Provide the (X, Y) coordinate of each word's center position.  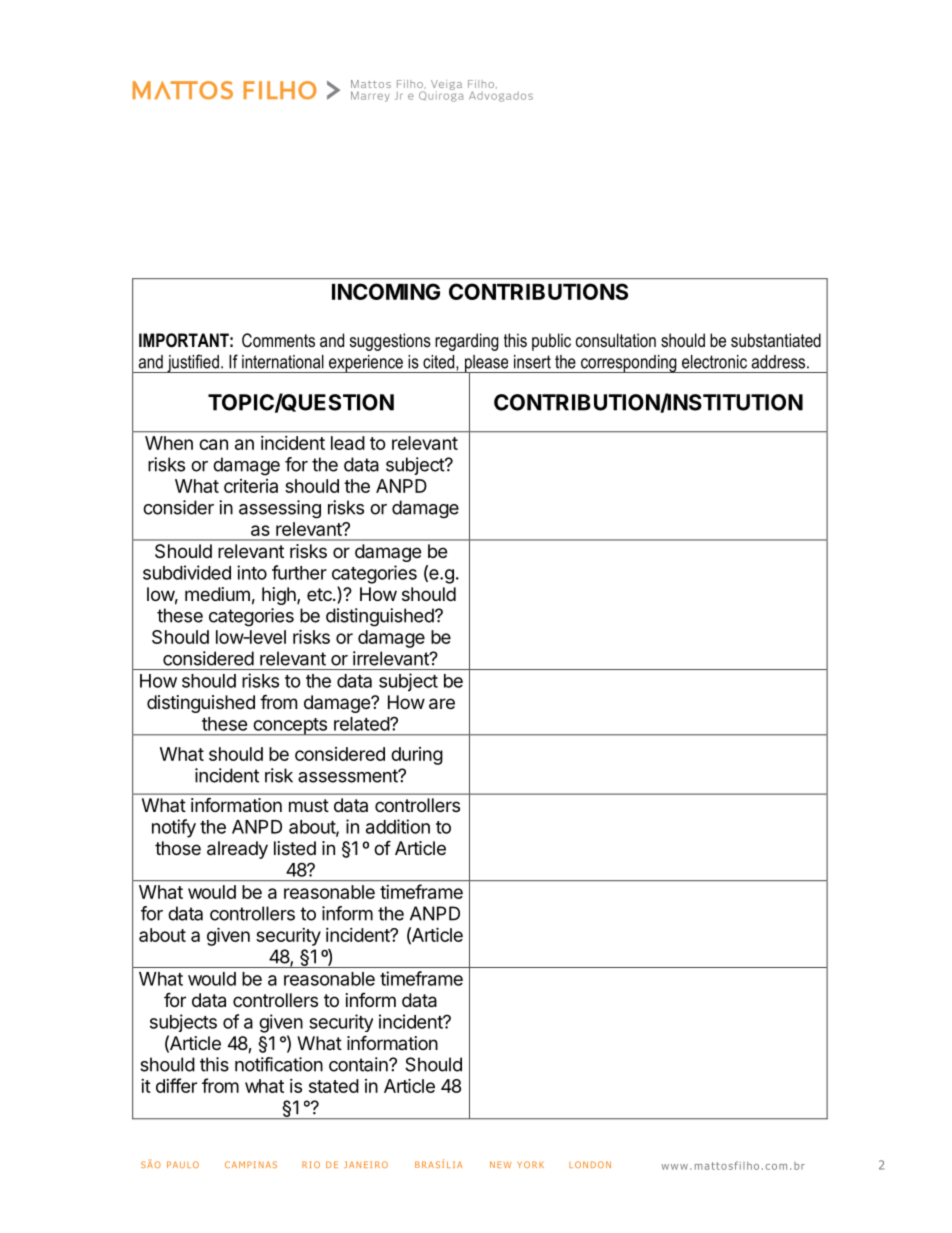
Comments (278, 340)
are (442, 704)
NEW (500, 1164)
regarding (467, 342)
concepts (290, 727)
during (417, 756)
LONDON (590, 1164)
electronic (714, 362)
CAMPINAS (251, 1164)
